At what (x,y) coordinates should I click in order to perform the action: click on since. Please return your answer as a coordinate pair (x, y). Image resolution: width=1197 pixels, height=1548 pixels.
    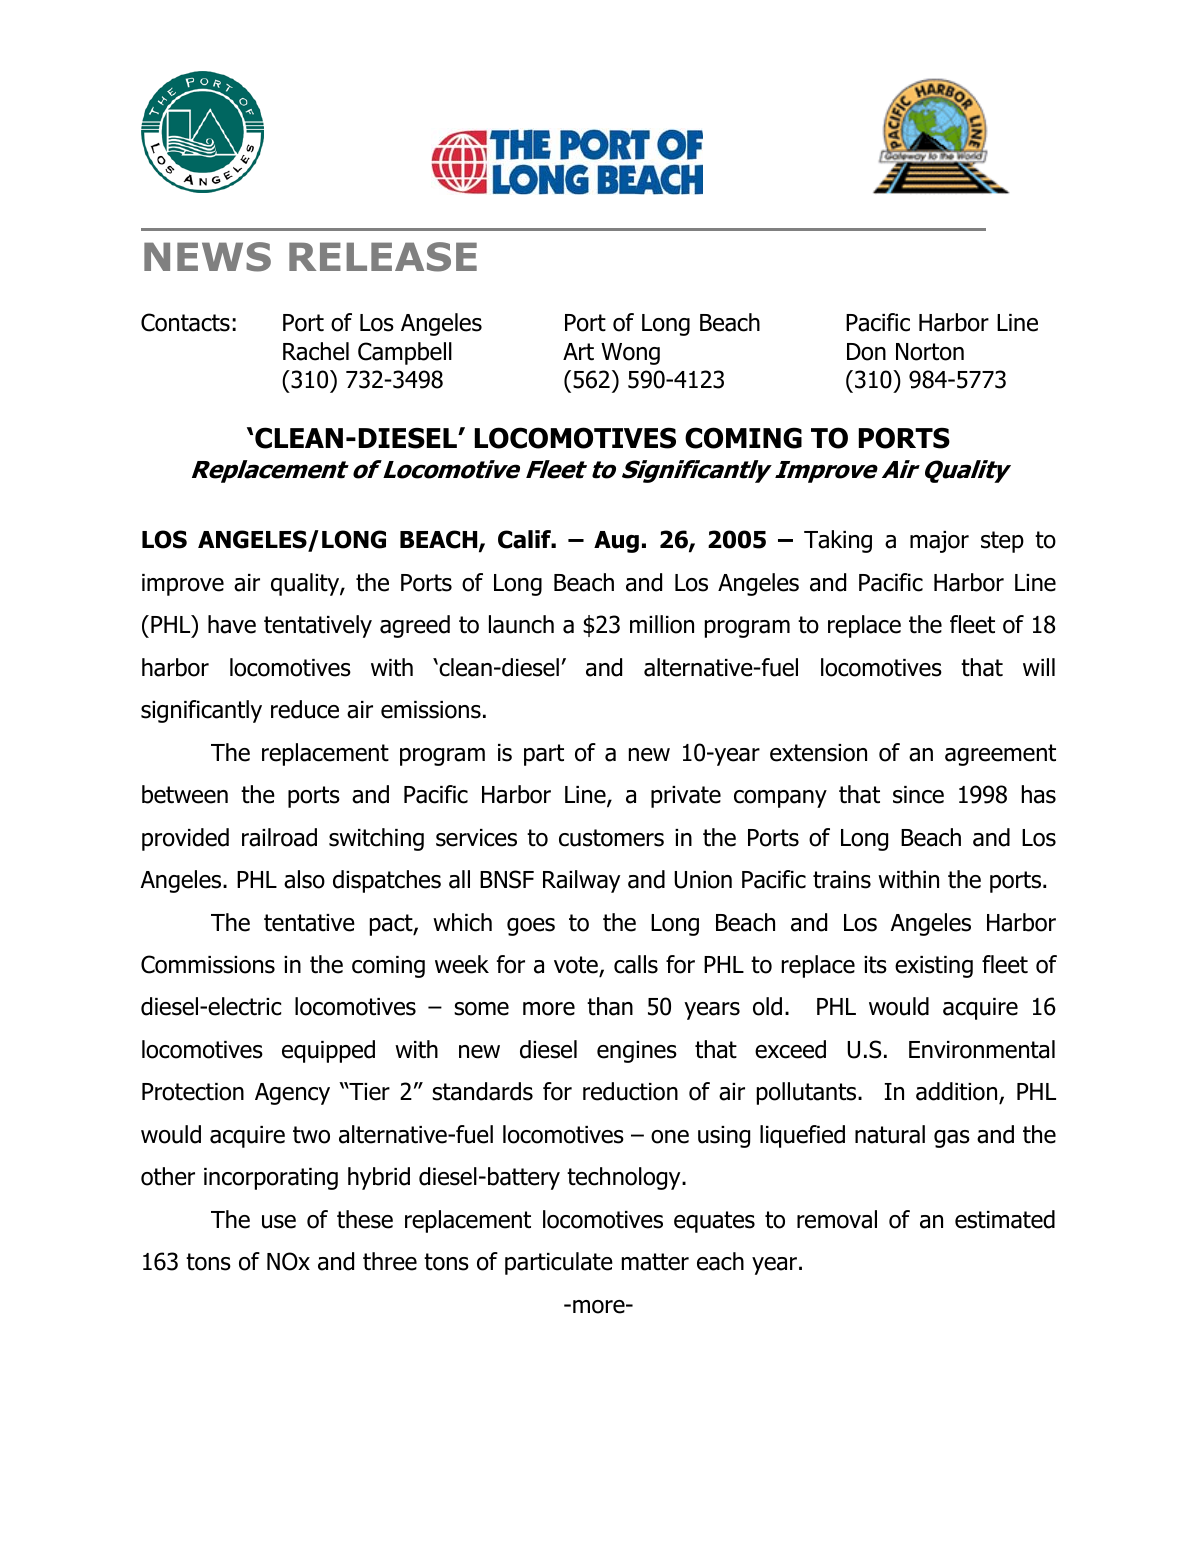
    Looking at the image, I should click on (918, 795).
